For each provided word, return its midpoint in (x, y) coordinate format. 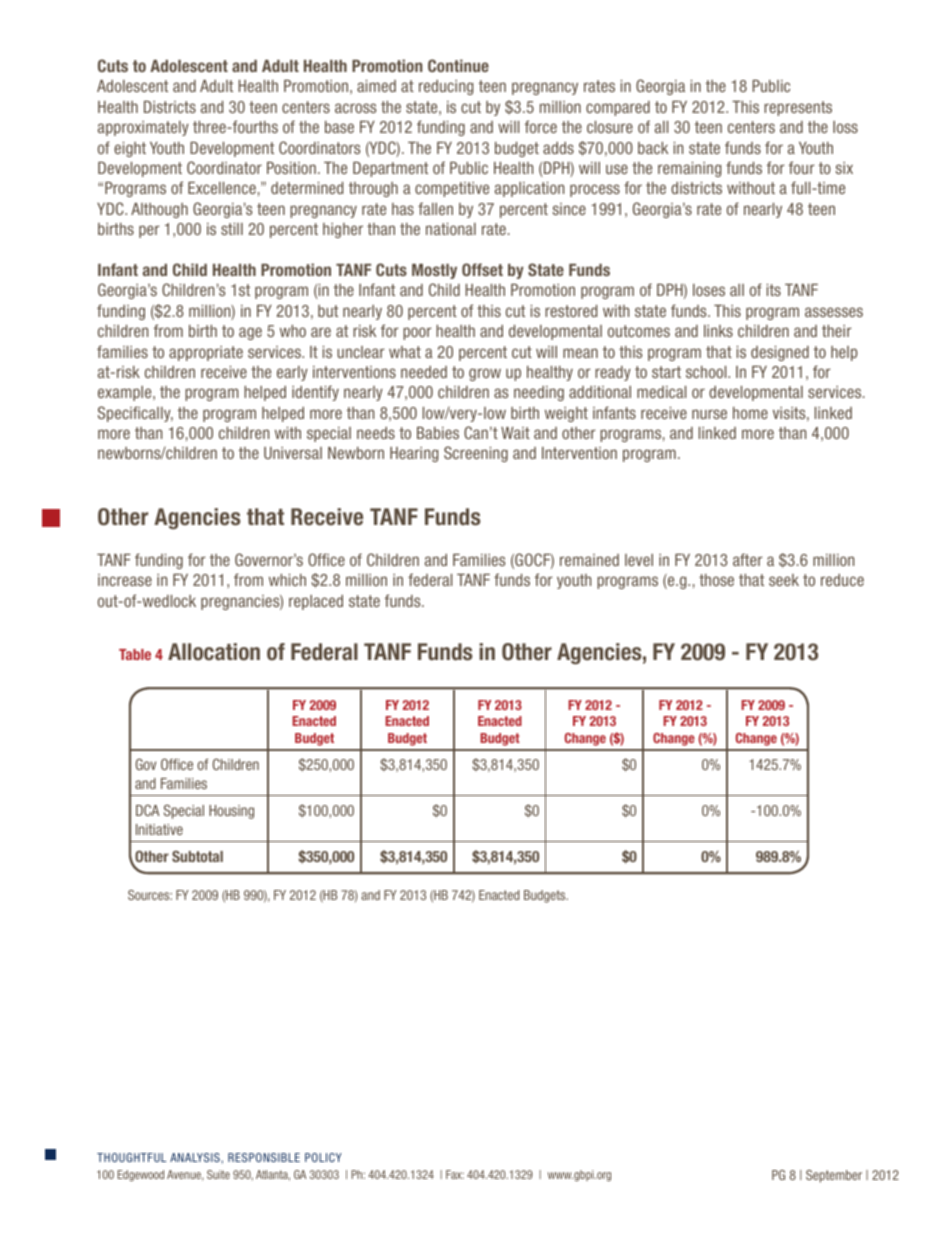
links (718, 331)
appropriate (206, 353)
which (287, 580)
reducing (446, 87)
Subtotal (197, 856)
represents (798, 108)
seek (784, 580)
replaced (316, 602)
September (834, 1176)
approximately (143, 128)
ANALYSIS (196, 1157)
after (748, 559)
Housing (231, 812)
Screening (476, 454)
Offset (482, 269)
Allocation (214, 652)
